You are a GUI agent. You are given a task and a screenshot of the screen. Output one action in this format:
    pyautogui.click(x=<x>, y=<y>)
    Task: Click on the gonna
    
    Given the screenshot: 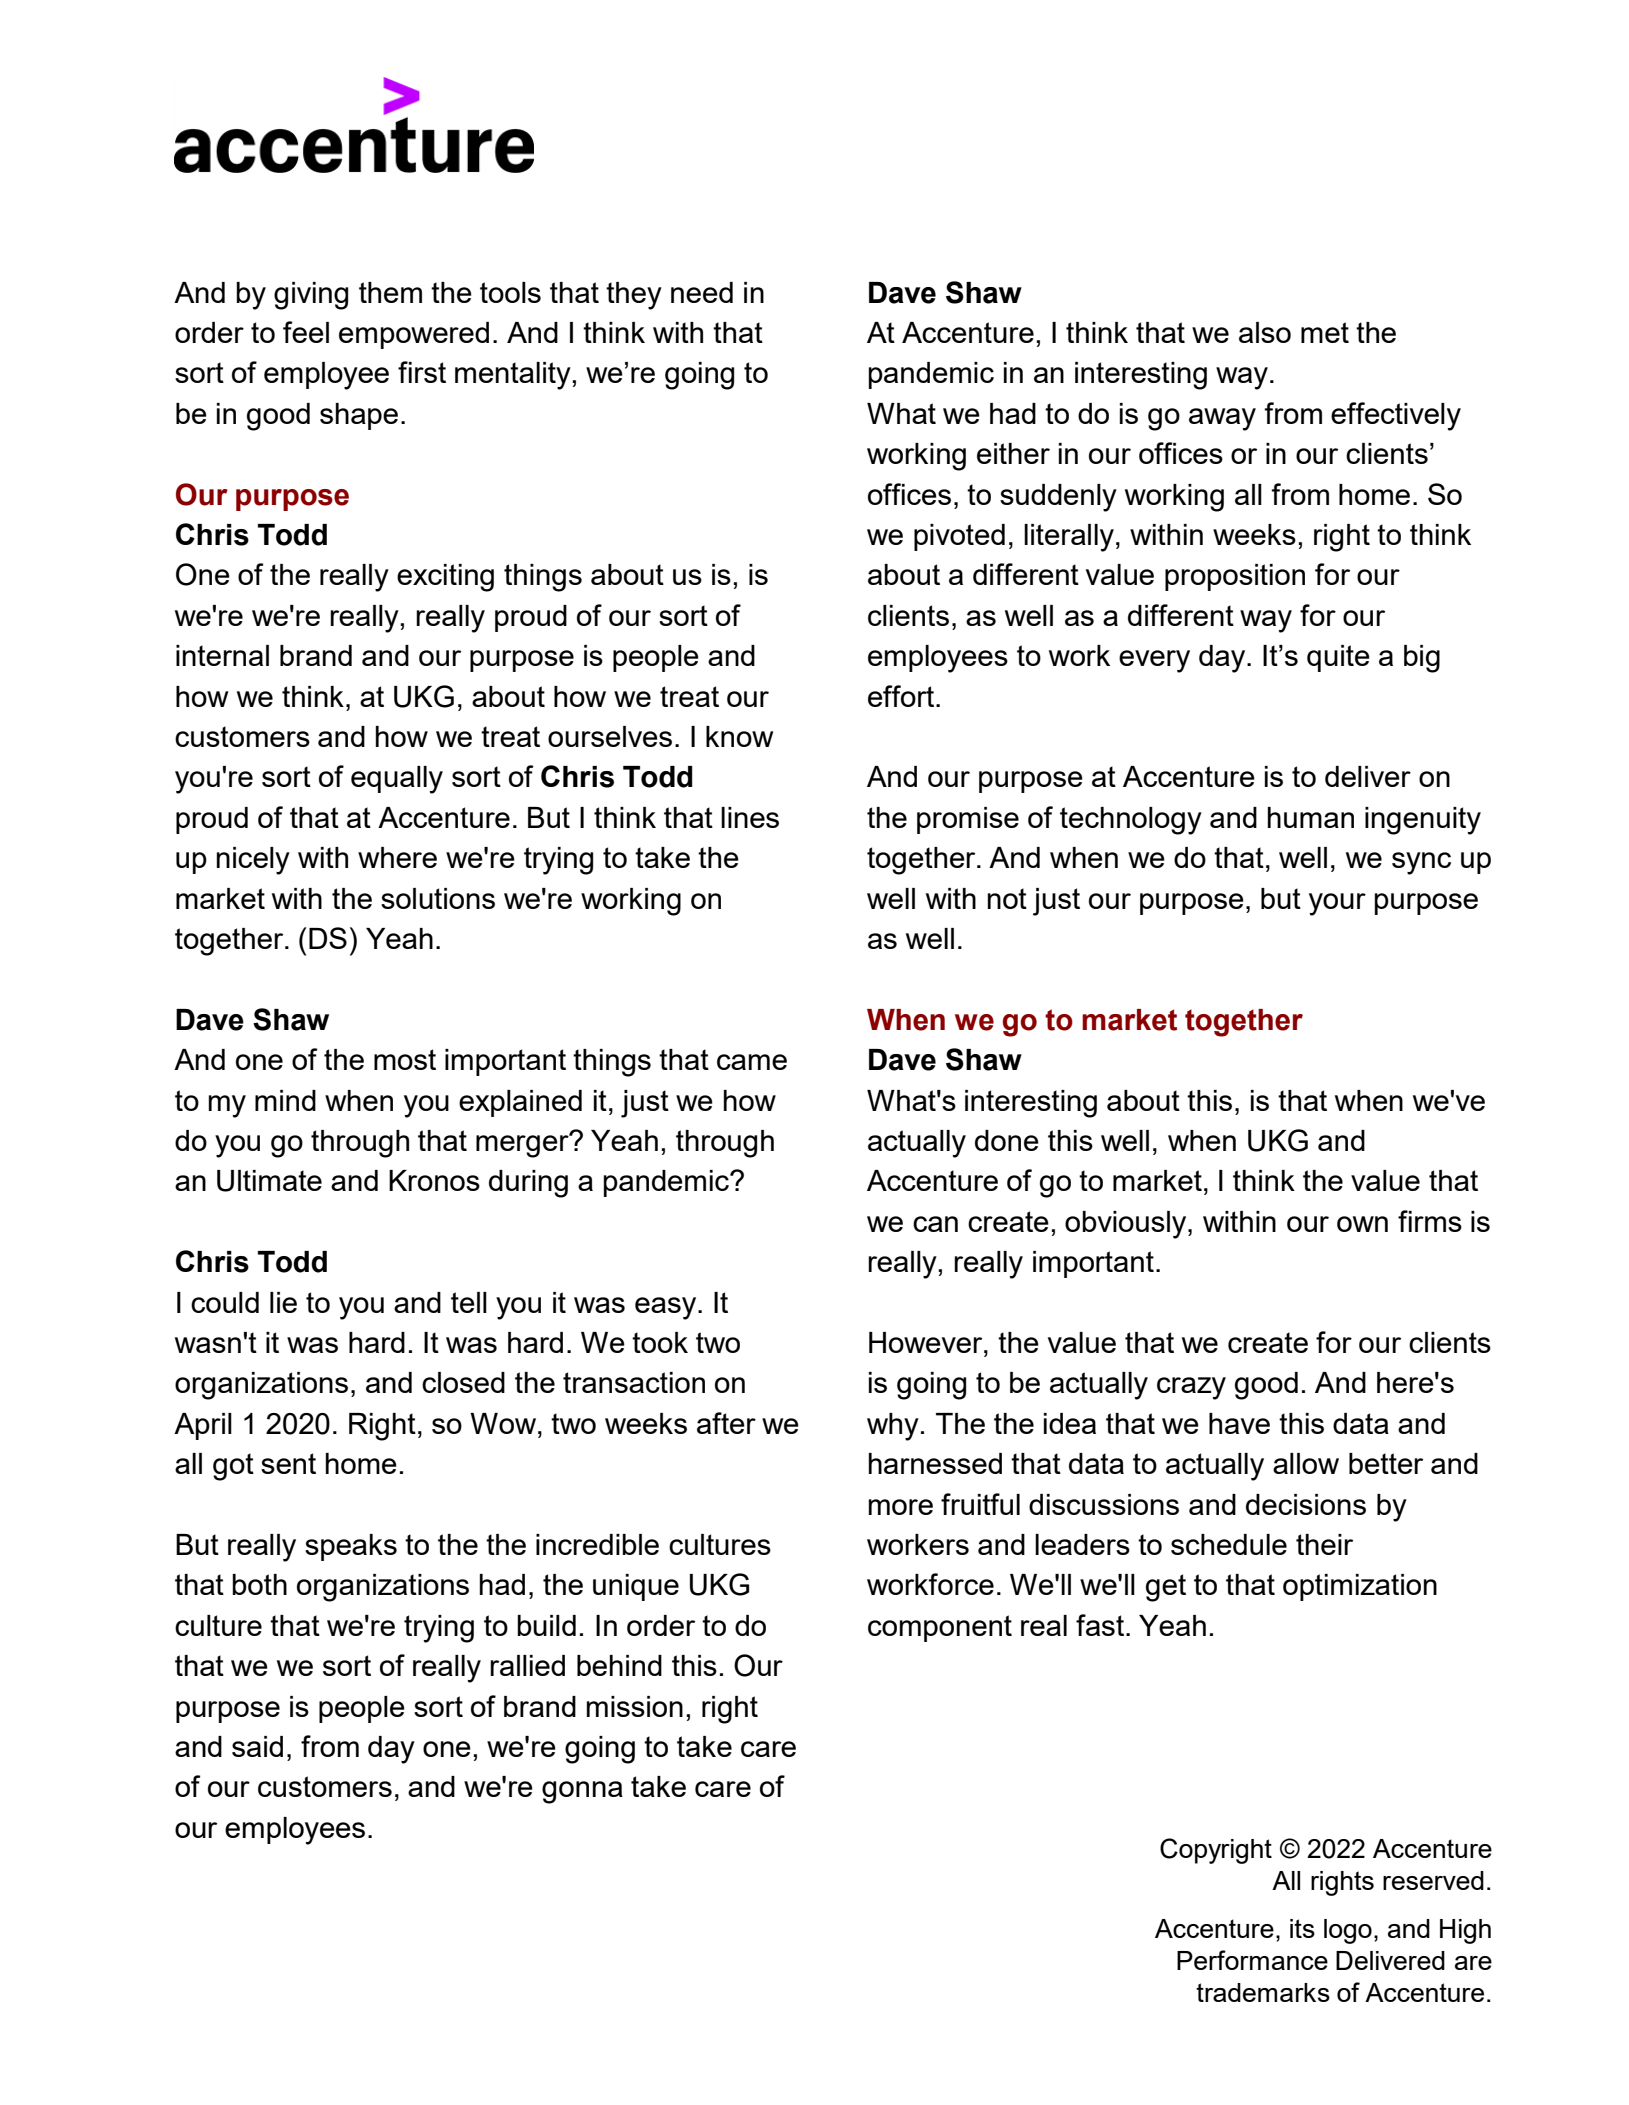 What is the action you would take?
    pyautogui.click(x=582, y=1792)
